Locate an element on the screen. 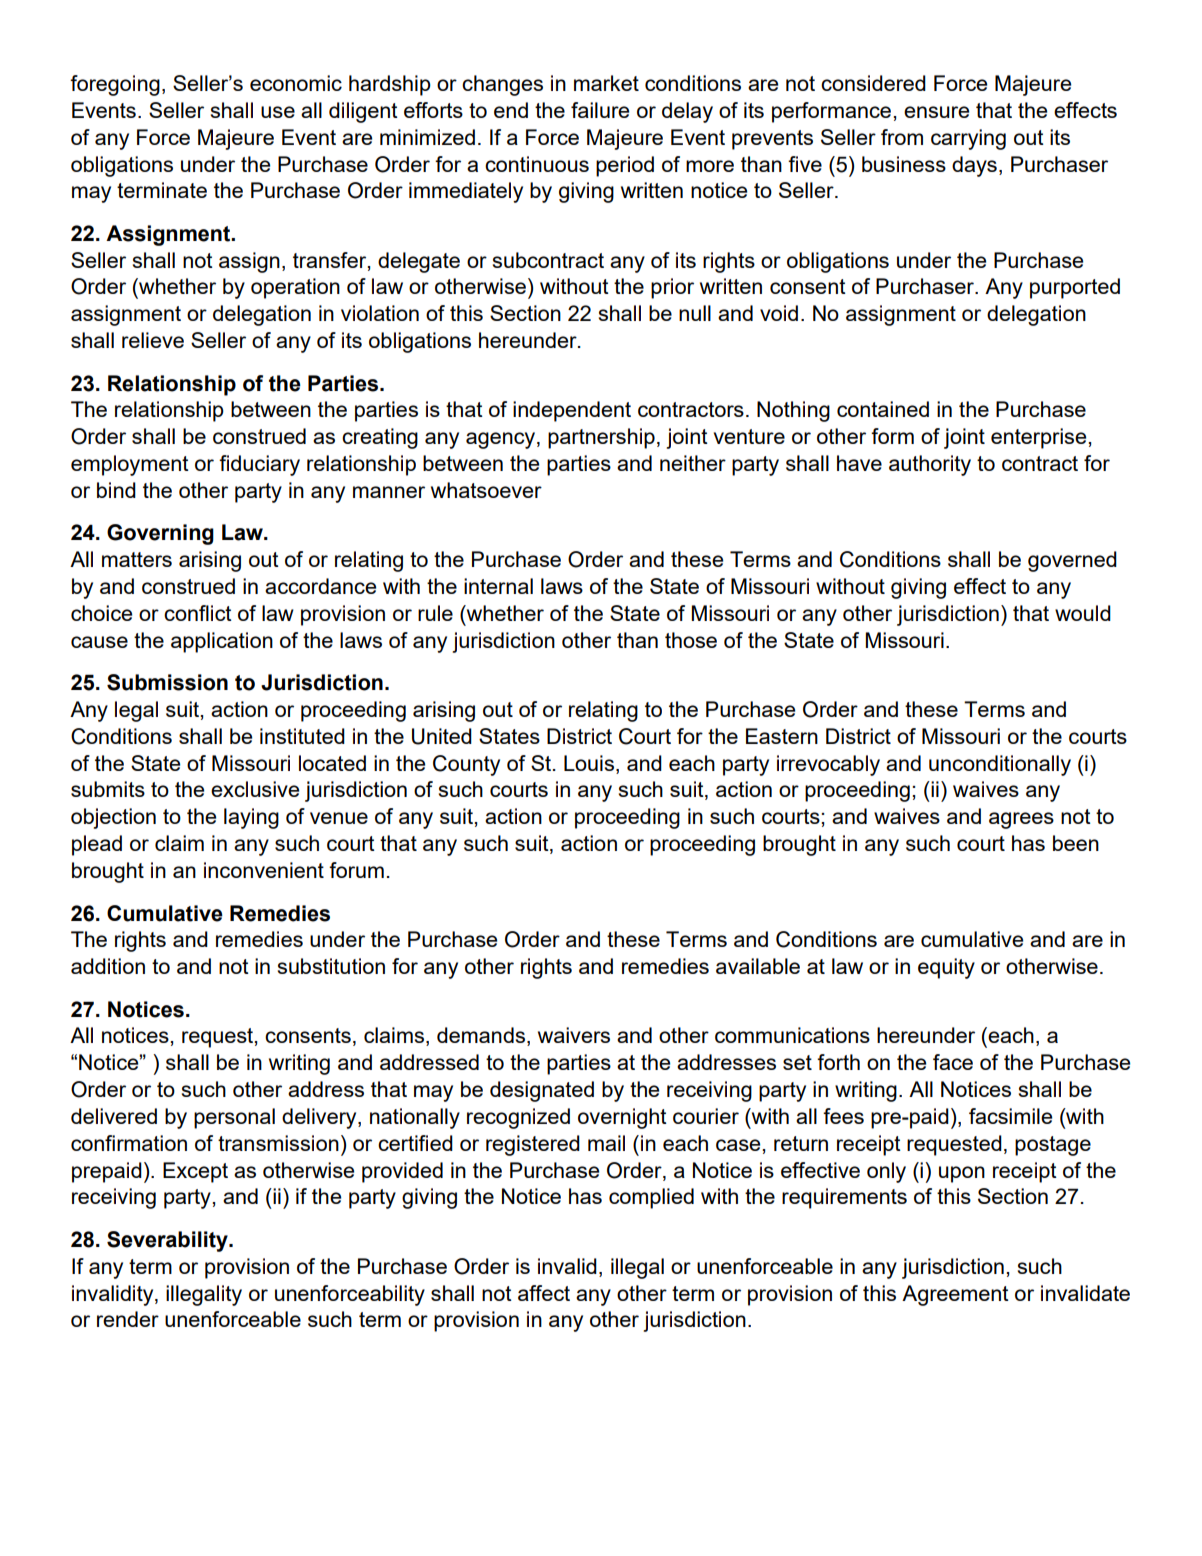  Severability is located at coordinates (168, 1241).
